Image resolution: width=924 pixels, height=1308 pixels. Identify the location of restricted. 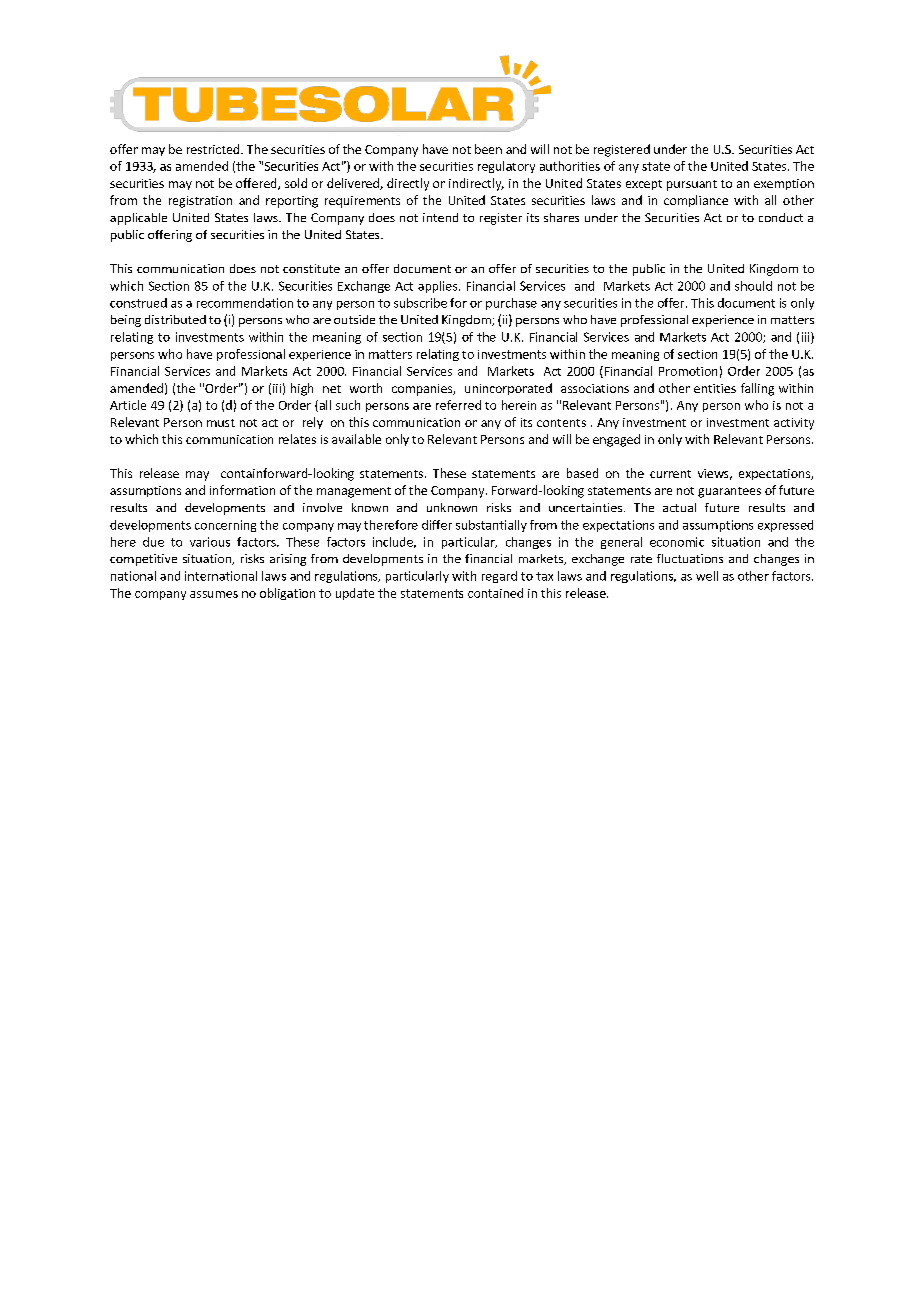
(214, 149).
